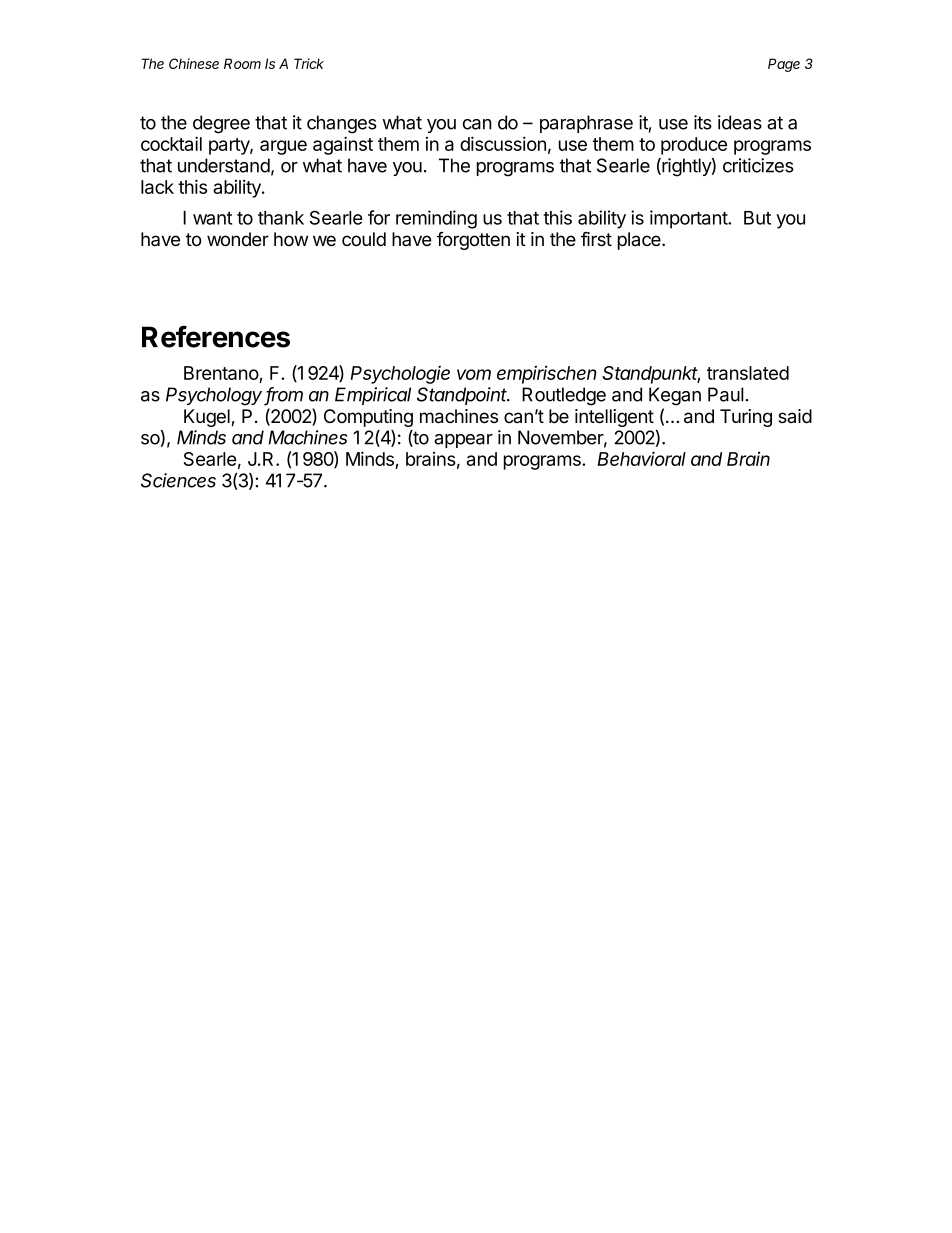 The width and height of the screenshot is (952, 1233). Describe the element at coordinates (748, 373) in the screenshot. I see `translated` at that location.
